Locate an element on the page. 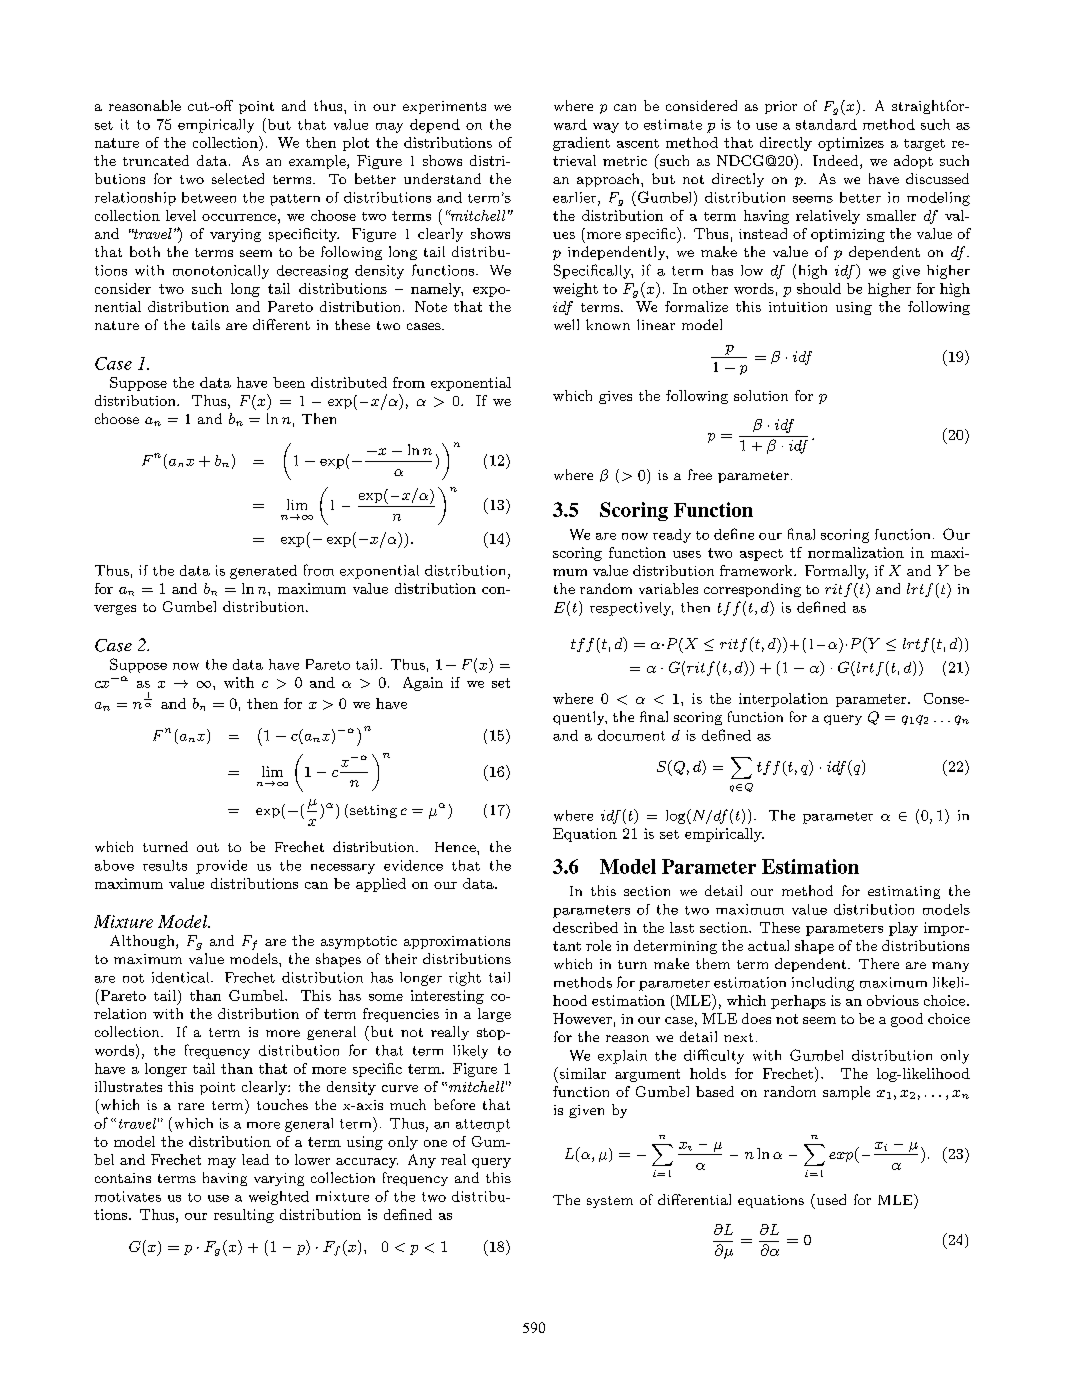 This page has width=1068, height=1382. optimizes is located at coordinates (851, 144).
